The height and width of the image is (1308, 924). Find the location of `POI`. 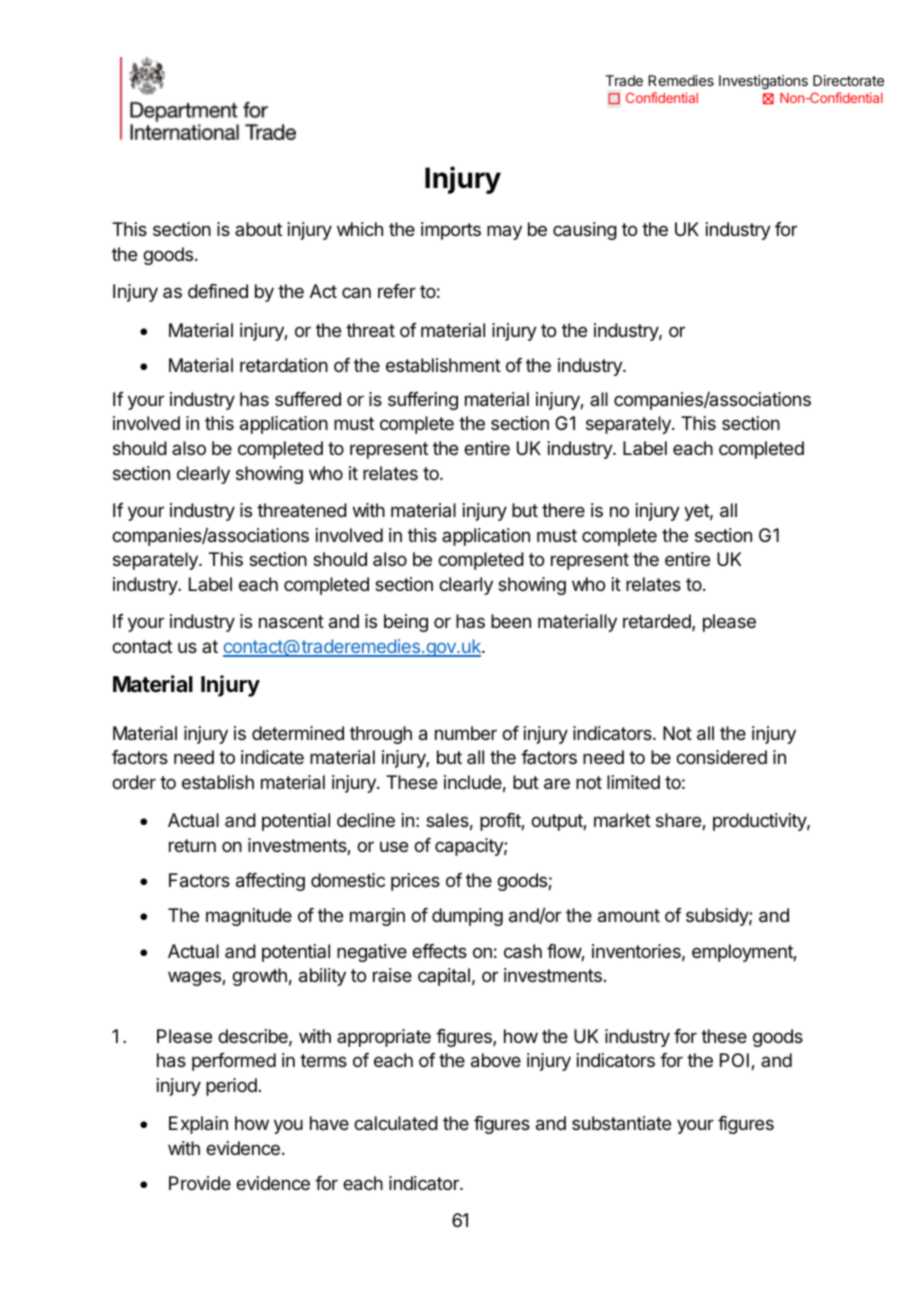

POI is located at coordinates (734, 1060).
